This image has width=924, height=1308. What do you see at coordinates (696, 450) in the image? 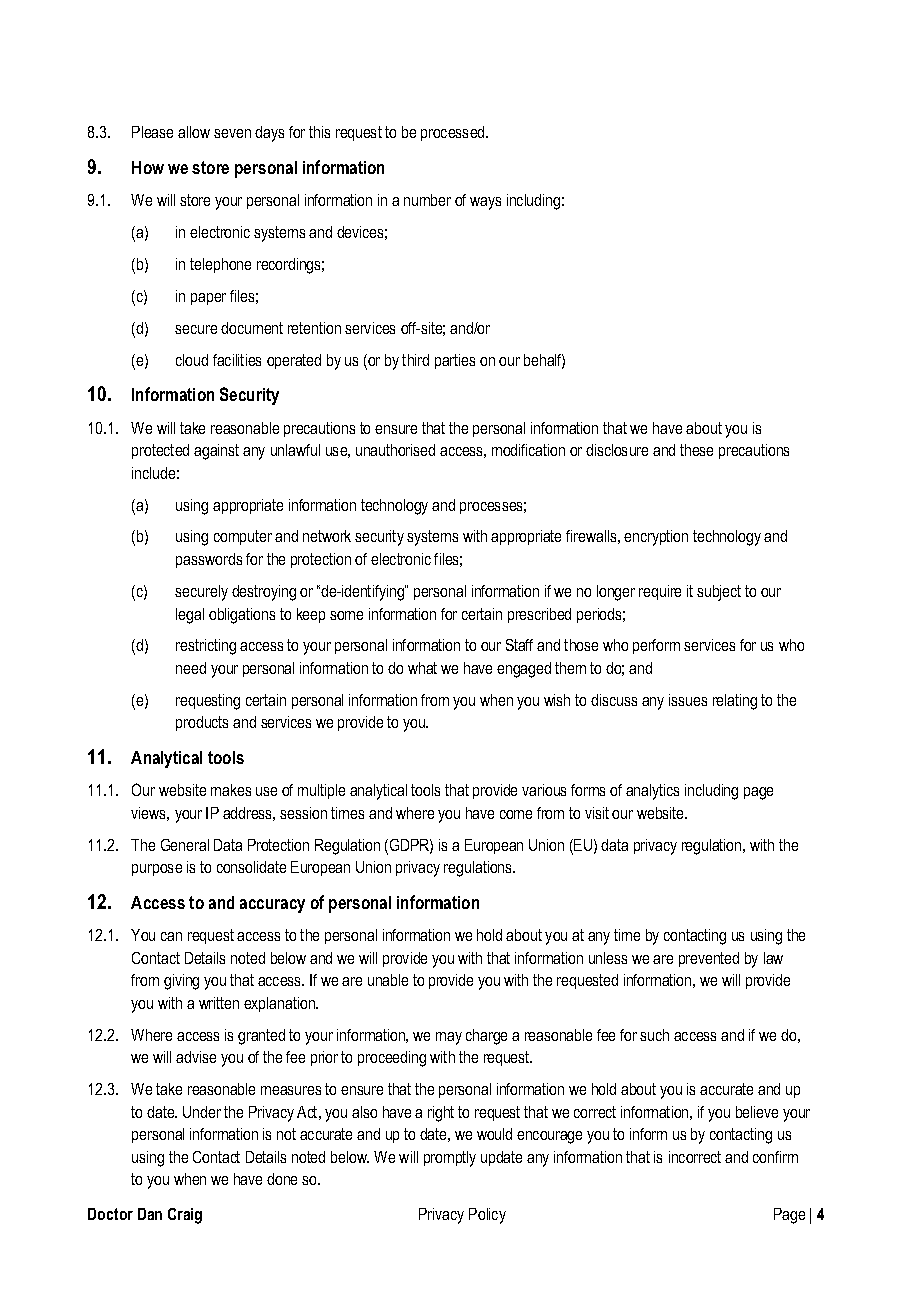
I see `these` at bounding box center [696, 450].
